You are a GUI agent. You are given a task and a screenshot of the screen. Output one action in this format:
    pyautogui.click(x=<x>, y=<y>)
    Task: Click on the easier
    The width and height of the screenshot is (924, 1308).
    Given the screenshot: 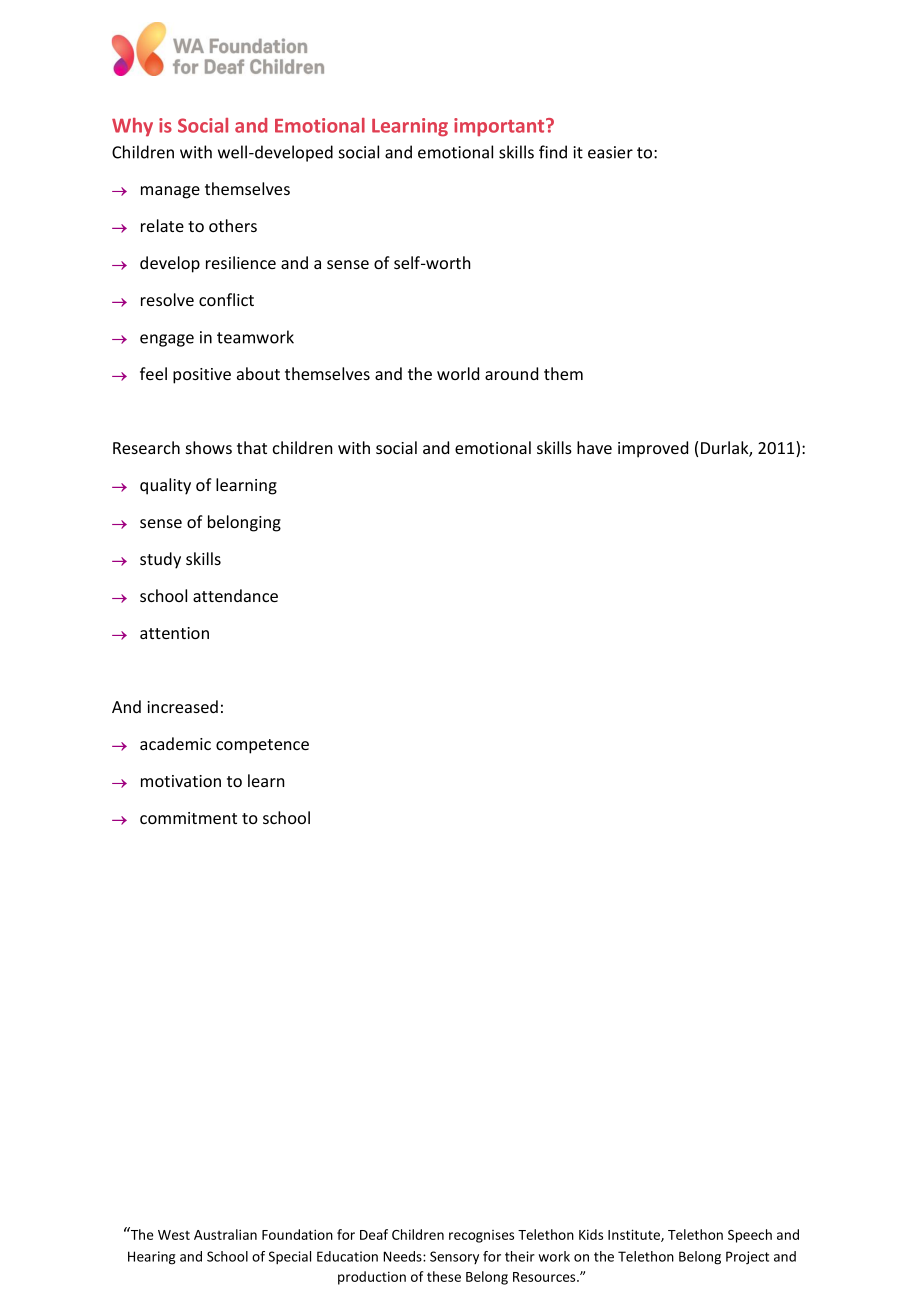 What is the action you would take?
    pyautogui.click(x=610, y=152)
